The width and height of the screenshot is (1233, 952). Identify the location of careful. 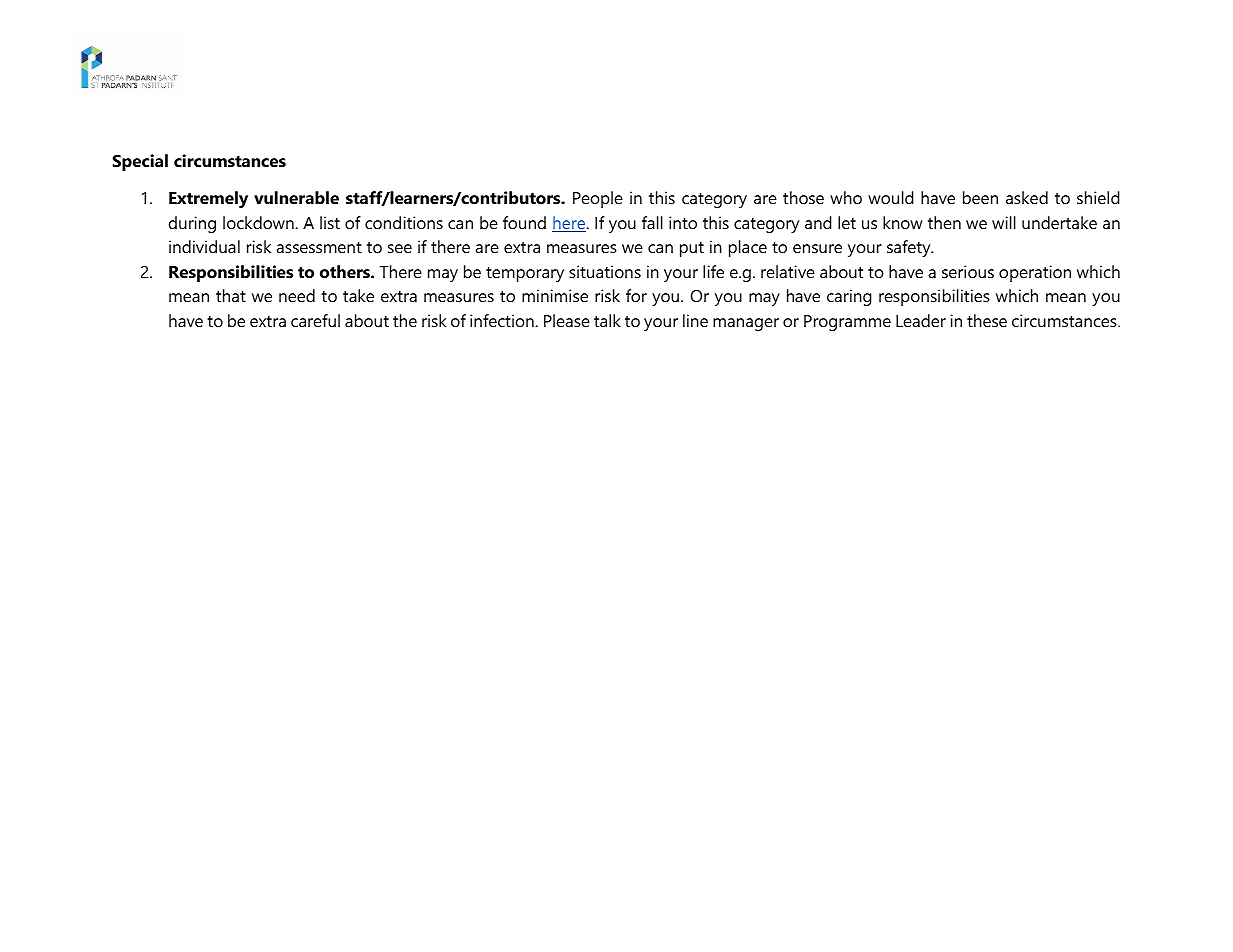
(315, 320).
